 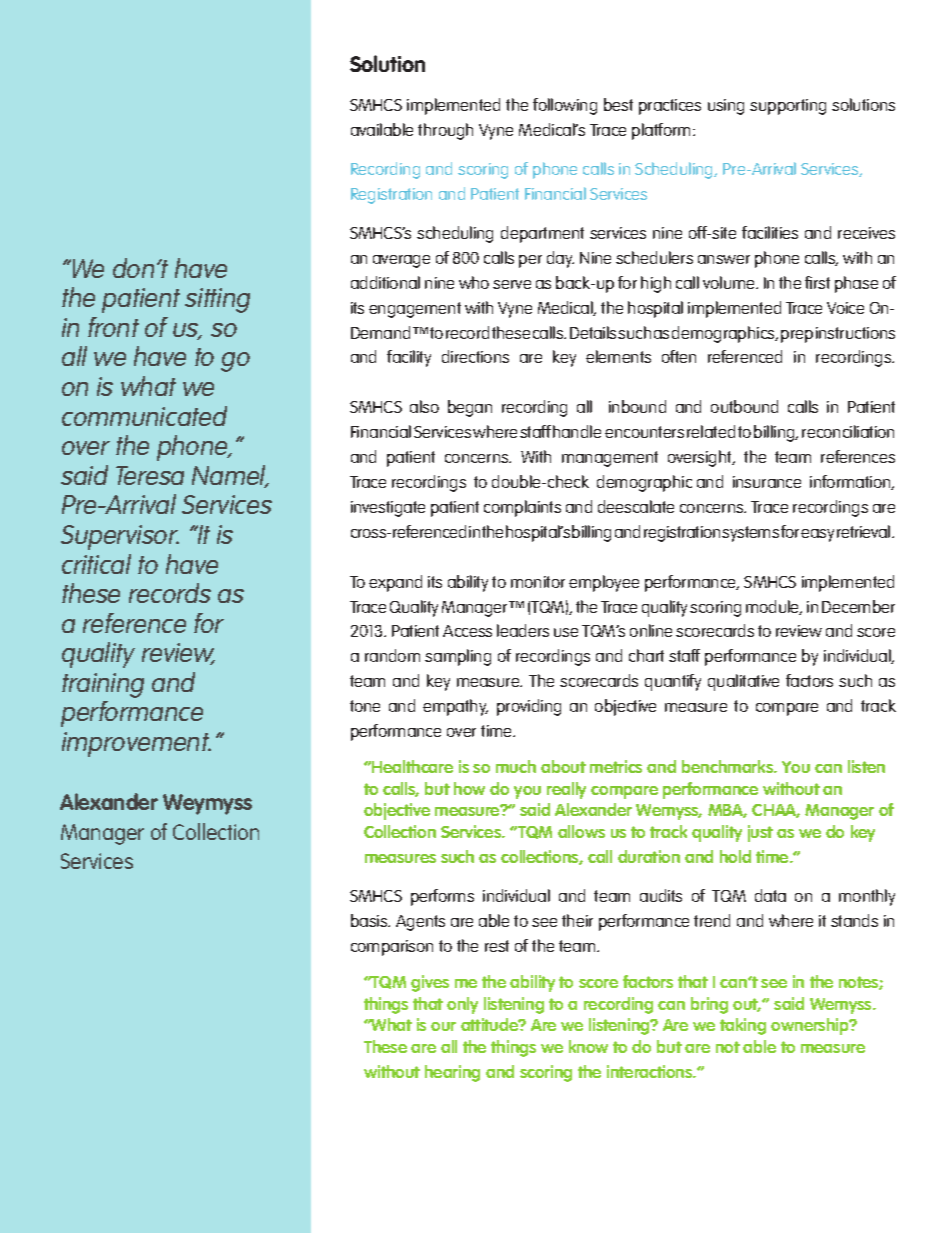 I want to click on sampling, so click(x=458, y=657).
